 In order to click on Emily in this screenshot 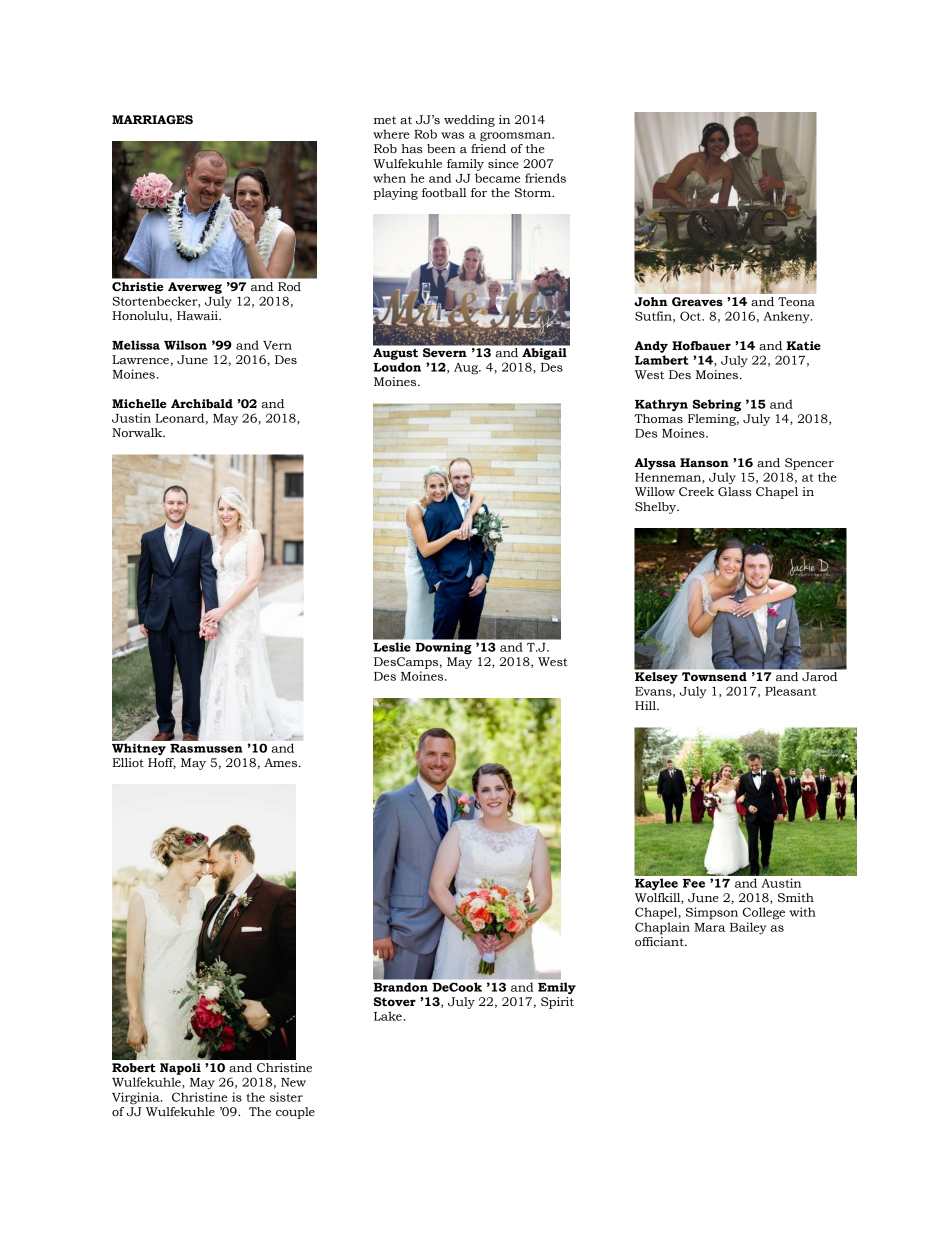, I will do `click(557, 988)`.
